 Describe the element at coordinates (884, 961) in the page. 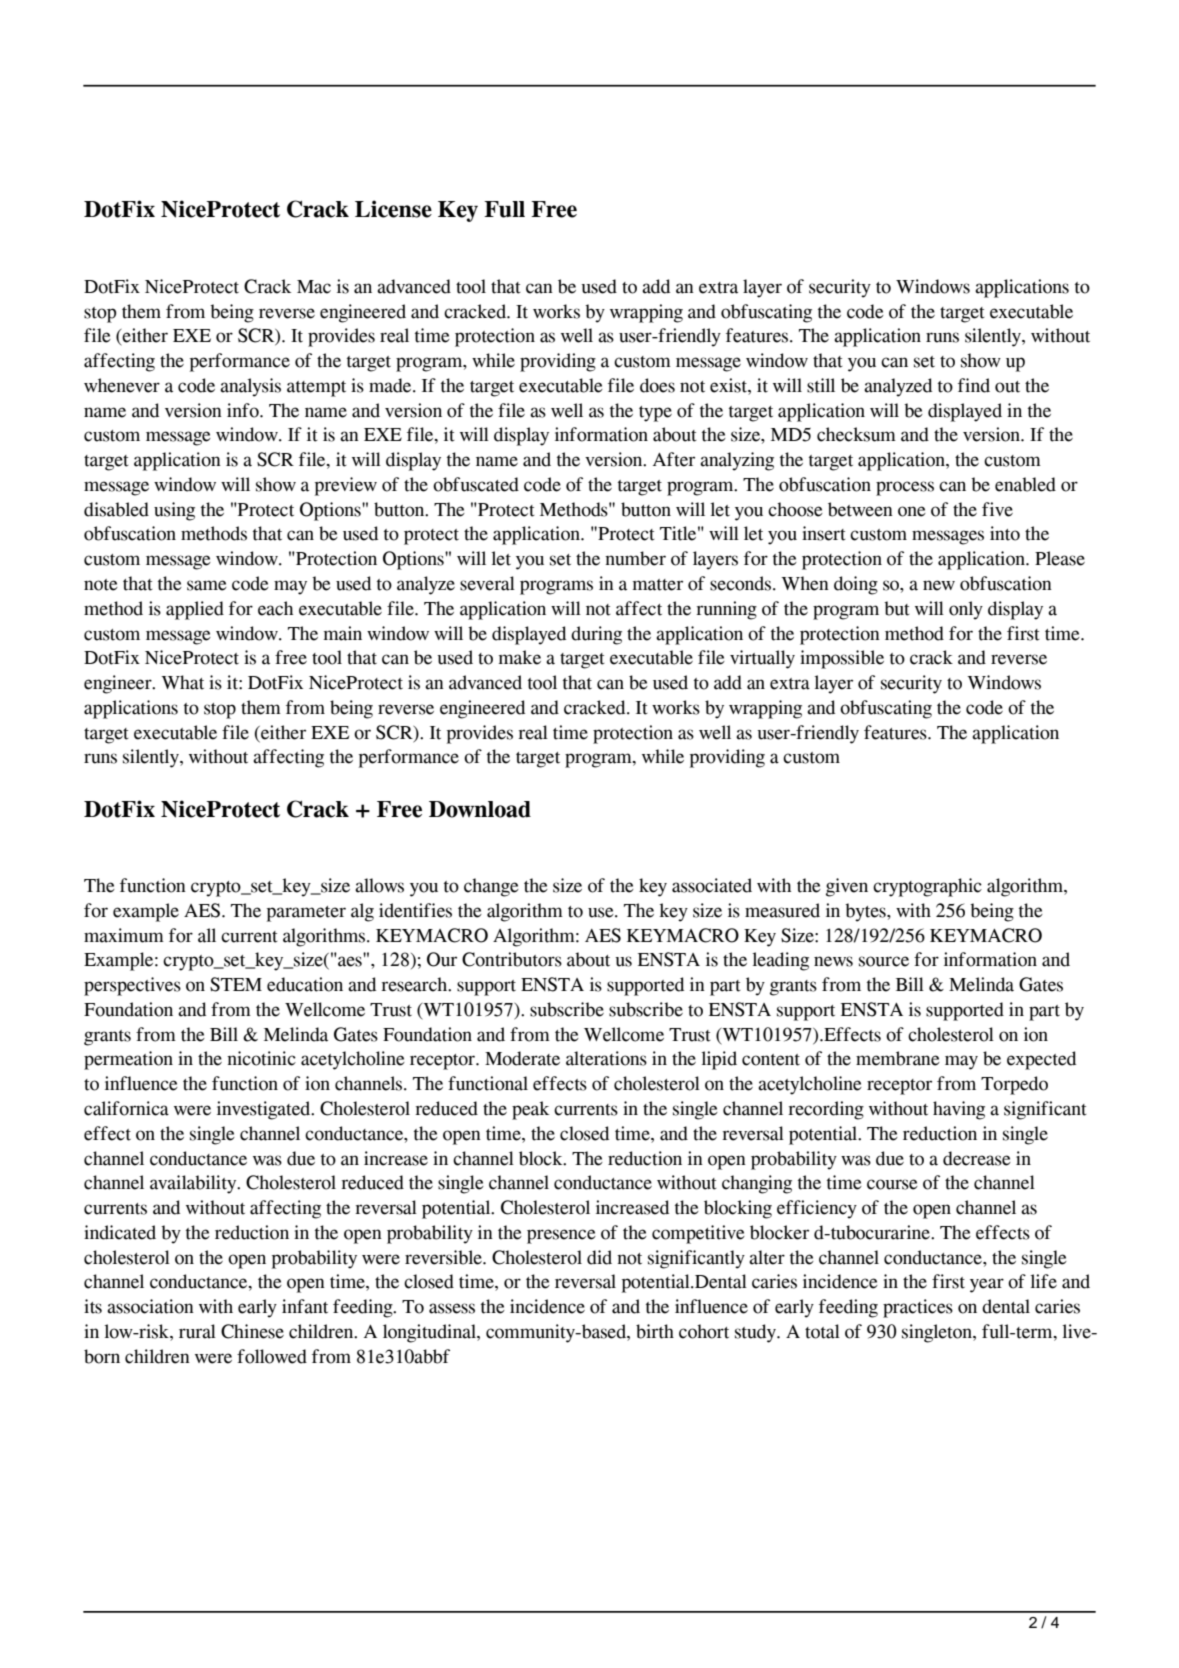

I see `source` at that location.
